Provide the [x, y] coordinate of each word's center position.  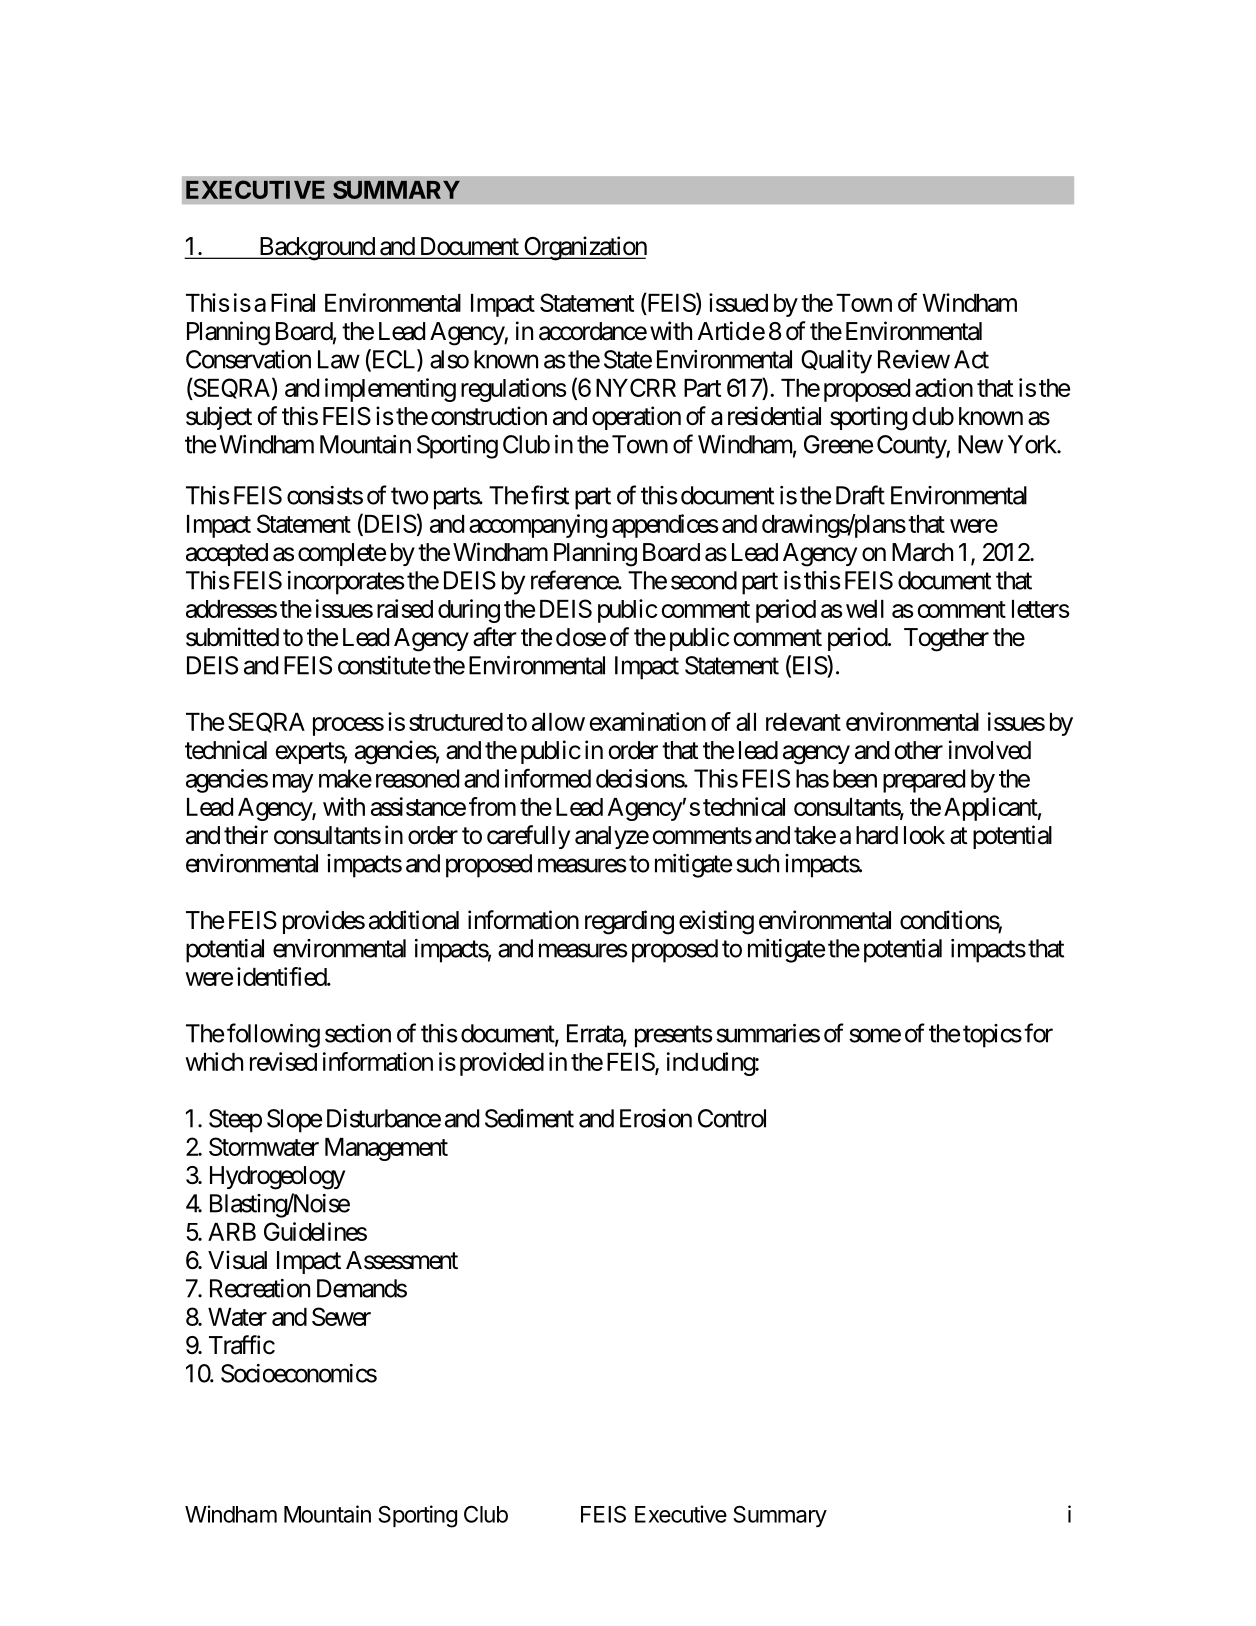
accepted [227, 554]
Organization [584, 248]
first [550, 495]
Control [732, 1118]
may [293, 783]
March [922, 552]
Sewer [341, 1316]
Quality [836, 362]
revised [283, 1061]
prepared [924, 781]
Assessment [402, 1260]
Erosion [656, 1118]
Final [293, 302]
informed [548, 778]
